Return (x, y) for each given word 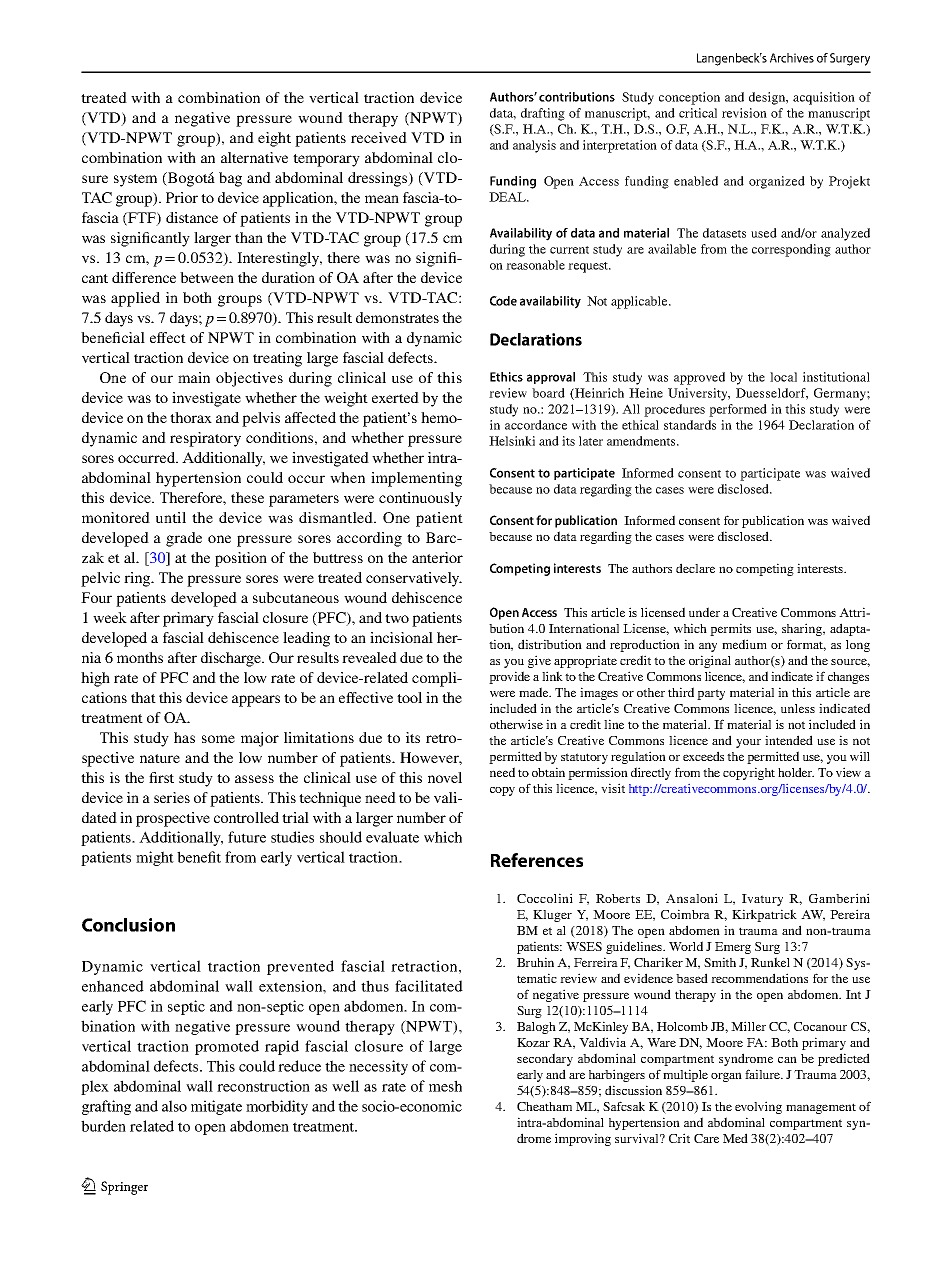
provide (509, 677)
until (171, 517)
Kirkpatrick (764, 915)
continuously (420, 499)
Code (503, 301)
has (184, 737)
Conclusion (128, 925)
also (174, 1106)
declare (695, 568)
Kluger (552, 916)
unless (798, 708)
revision (744, 113)
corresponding (791, 250)
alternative (254, 157)
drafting (543, 114)
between (207, 277)
